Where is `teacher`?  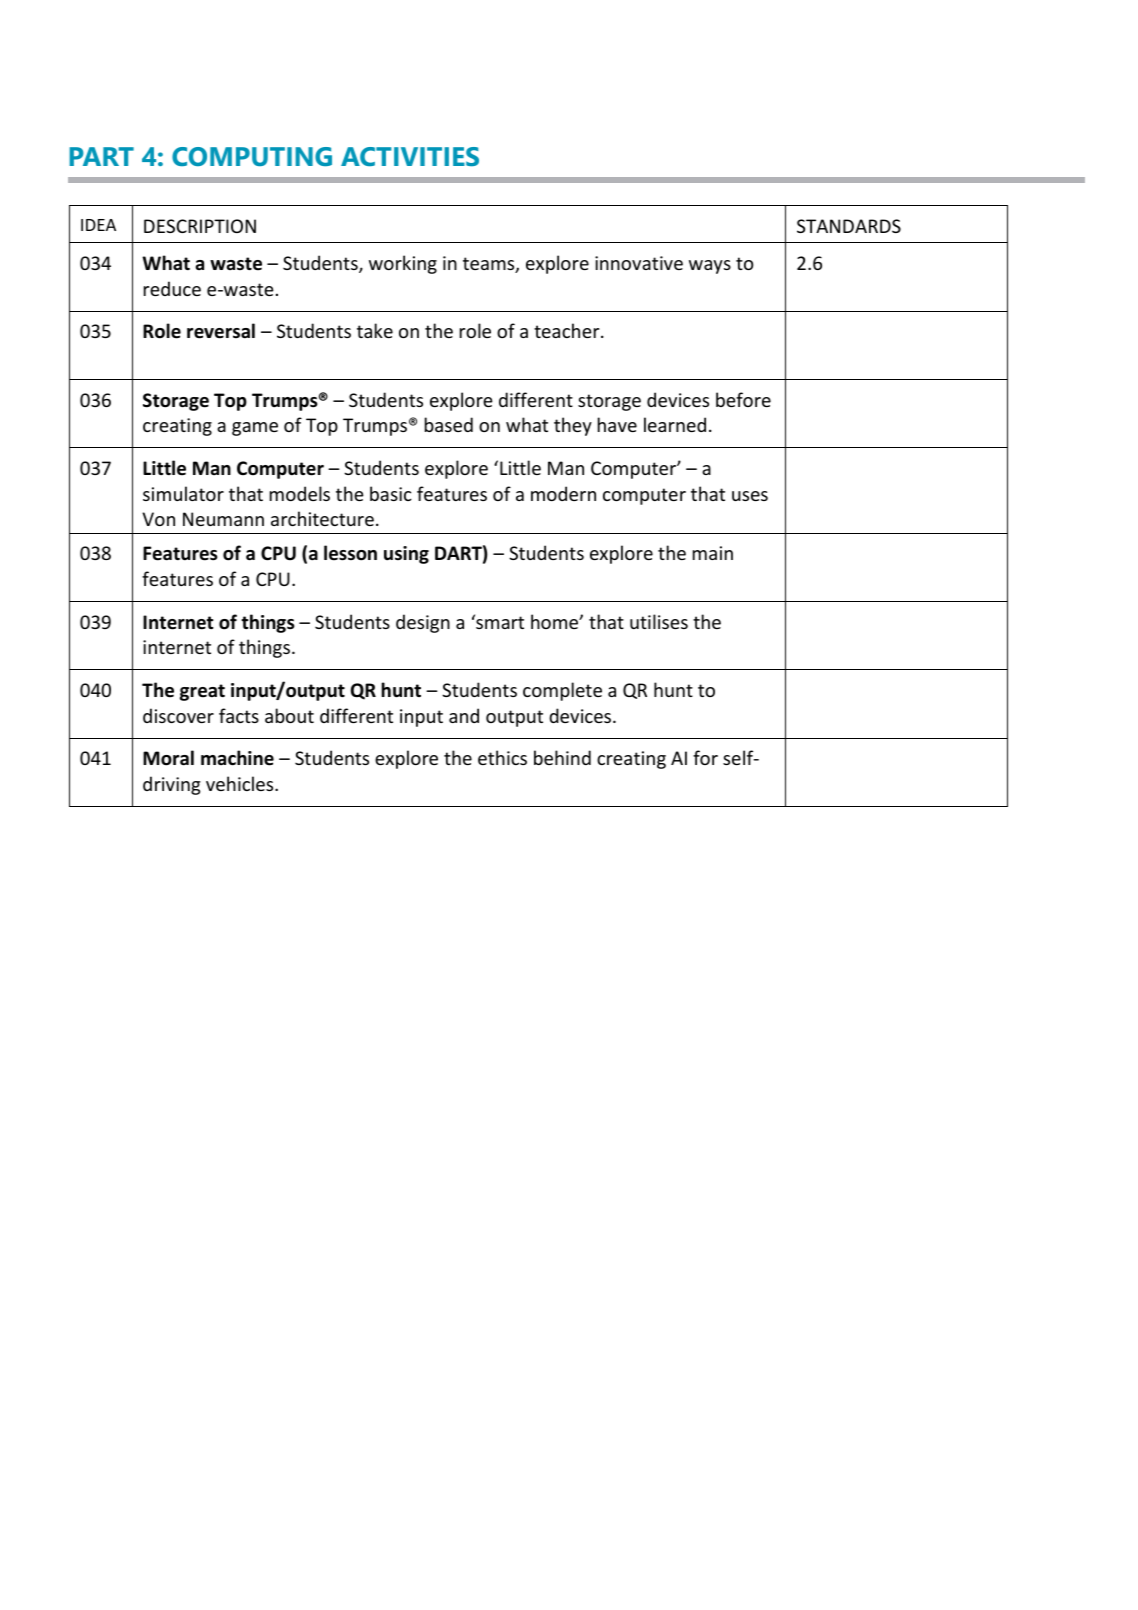 teacher is located at coordinates (568, 330).
